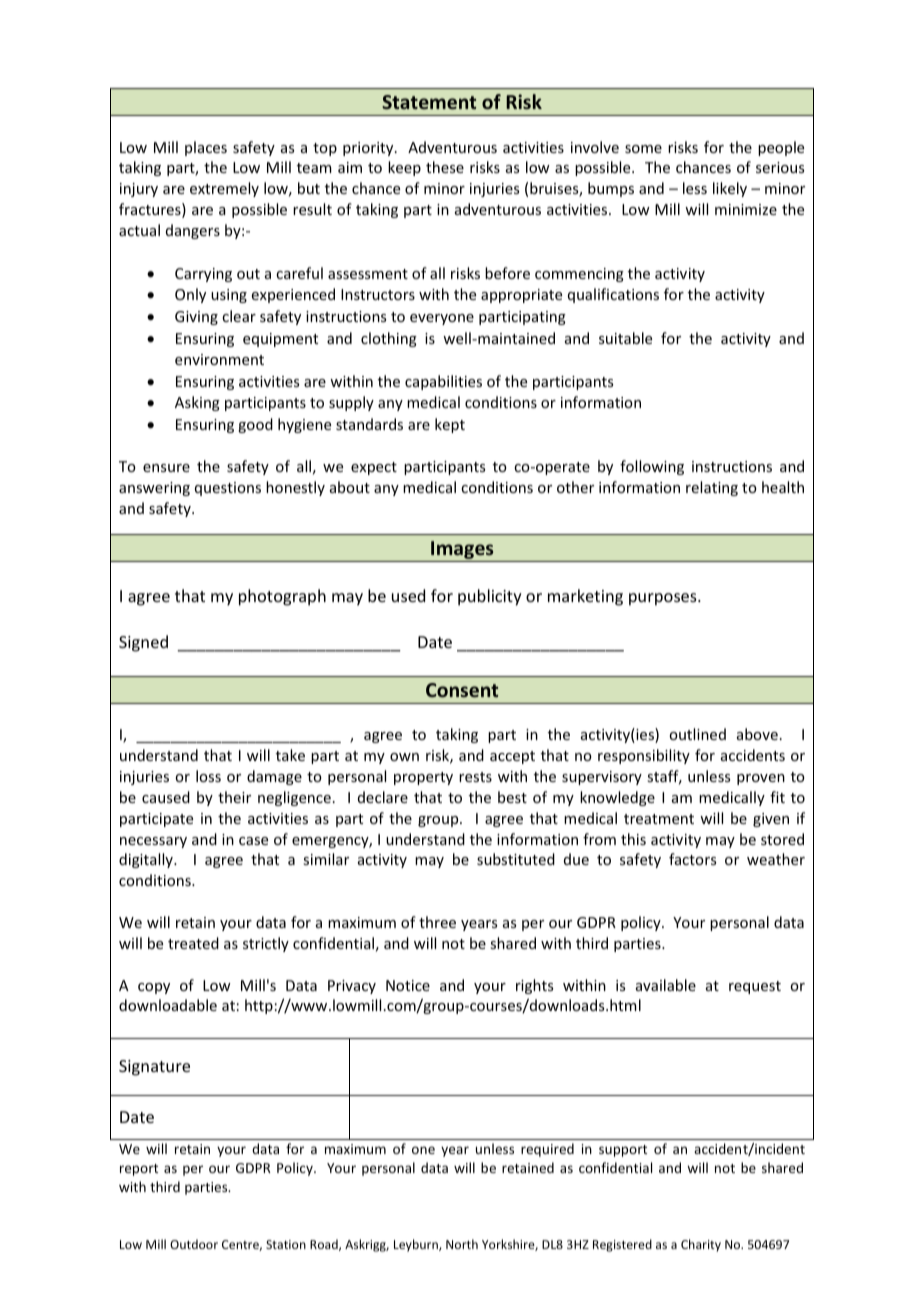 The height and width of the screenshot is (1308, 924). What do you see at coordinates (445, 167) in the screenshot?
I see `these` at bounding box center [445, 167].
